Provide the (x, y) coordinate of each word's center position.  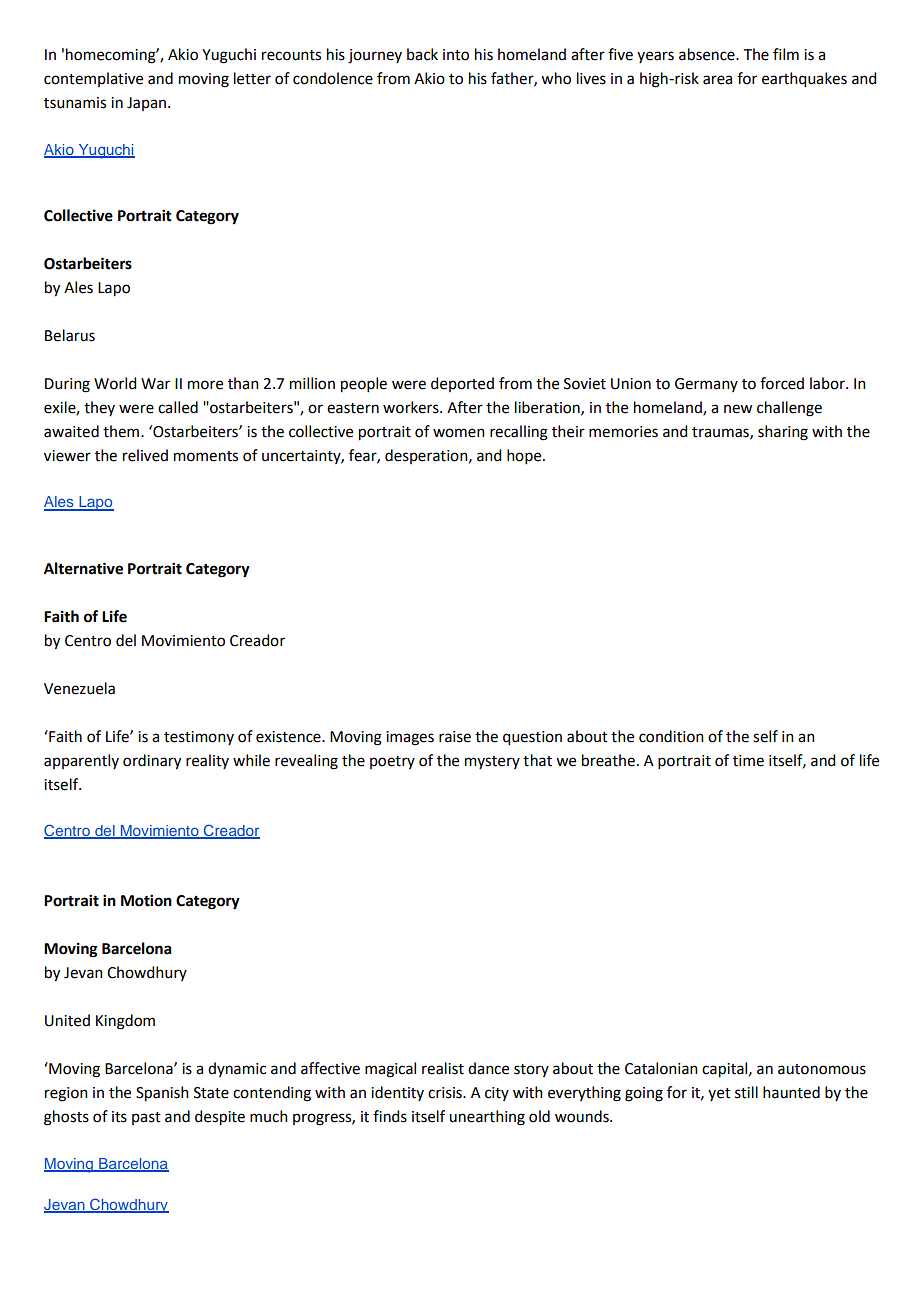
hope (525, 456)
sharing (783, 433)
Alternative (83, 568)
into (456, 55)
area (717, 80)
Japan (148, 104)
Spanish (162, 1094)
